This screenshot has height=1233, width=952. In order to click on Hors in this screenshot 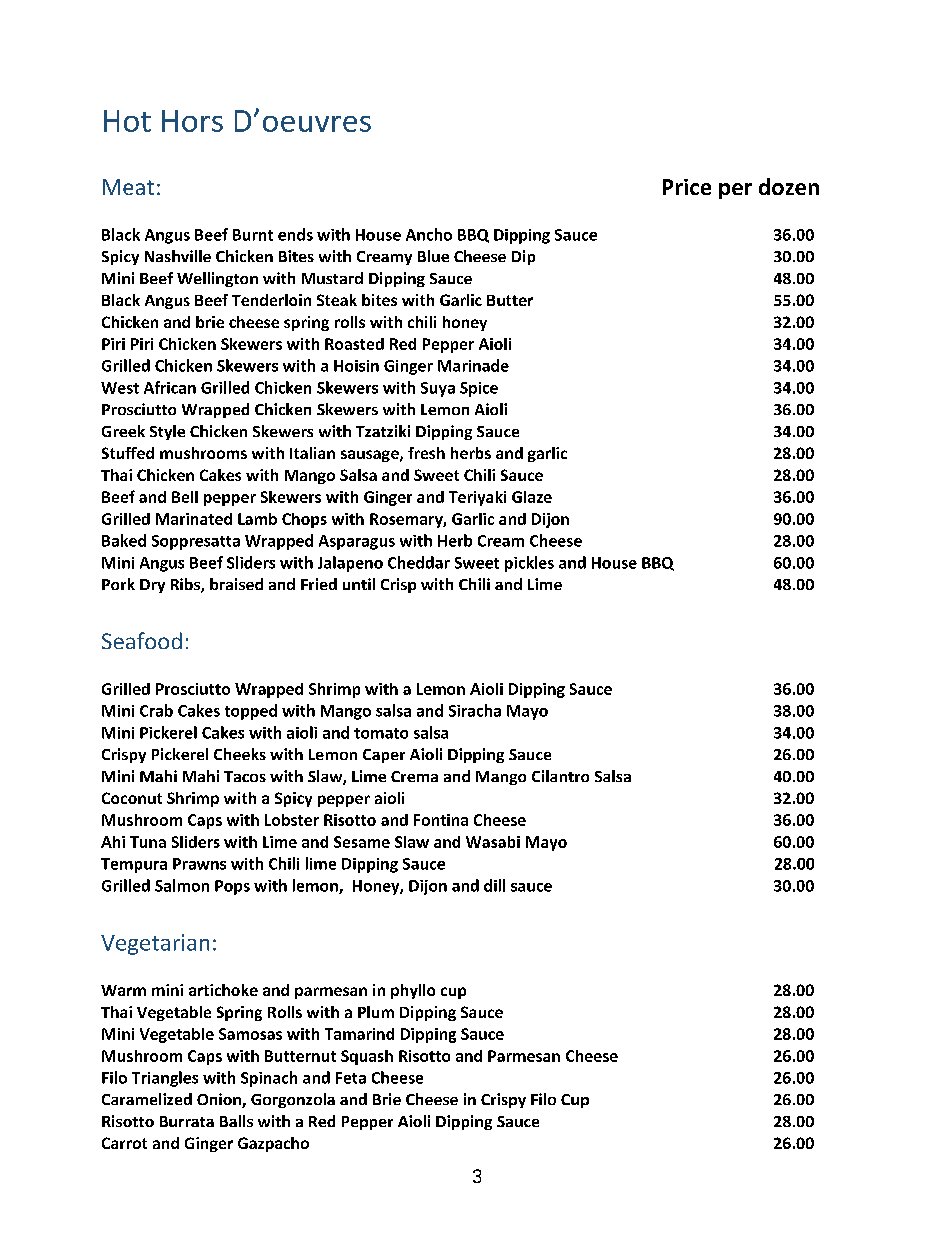, I will do `click(192, 121)`.
